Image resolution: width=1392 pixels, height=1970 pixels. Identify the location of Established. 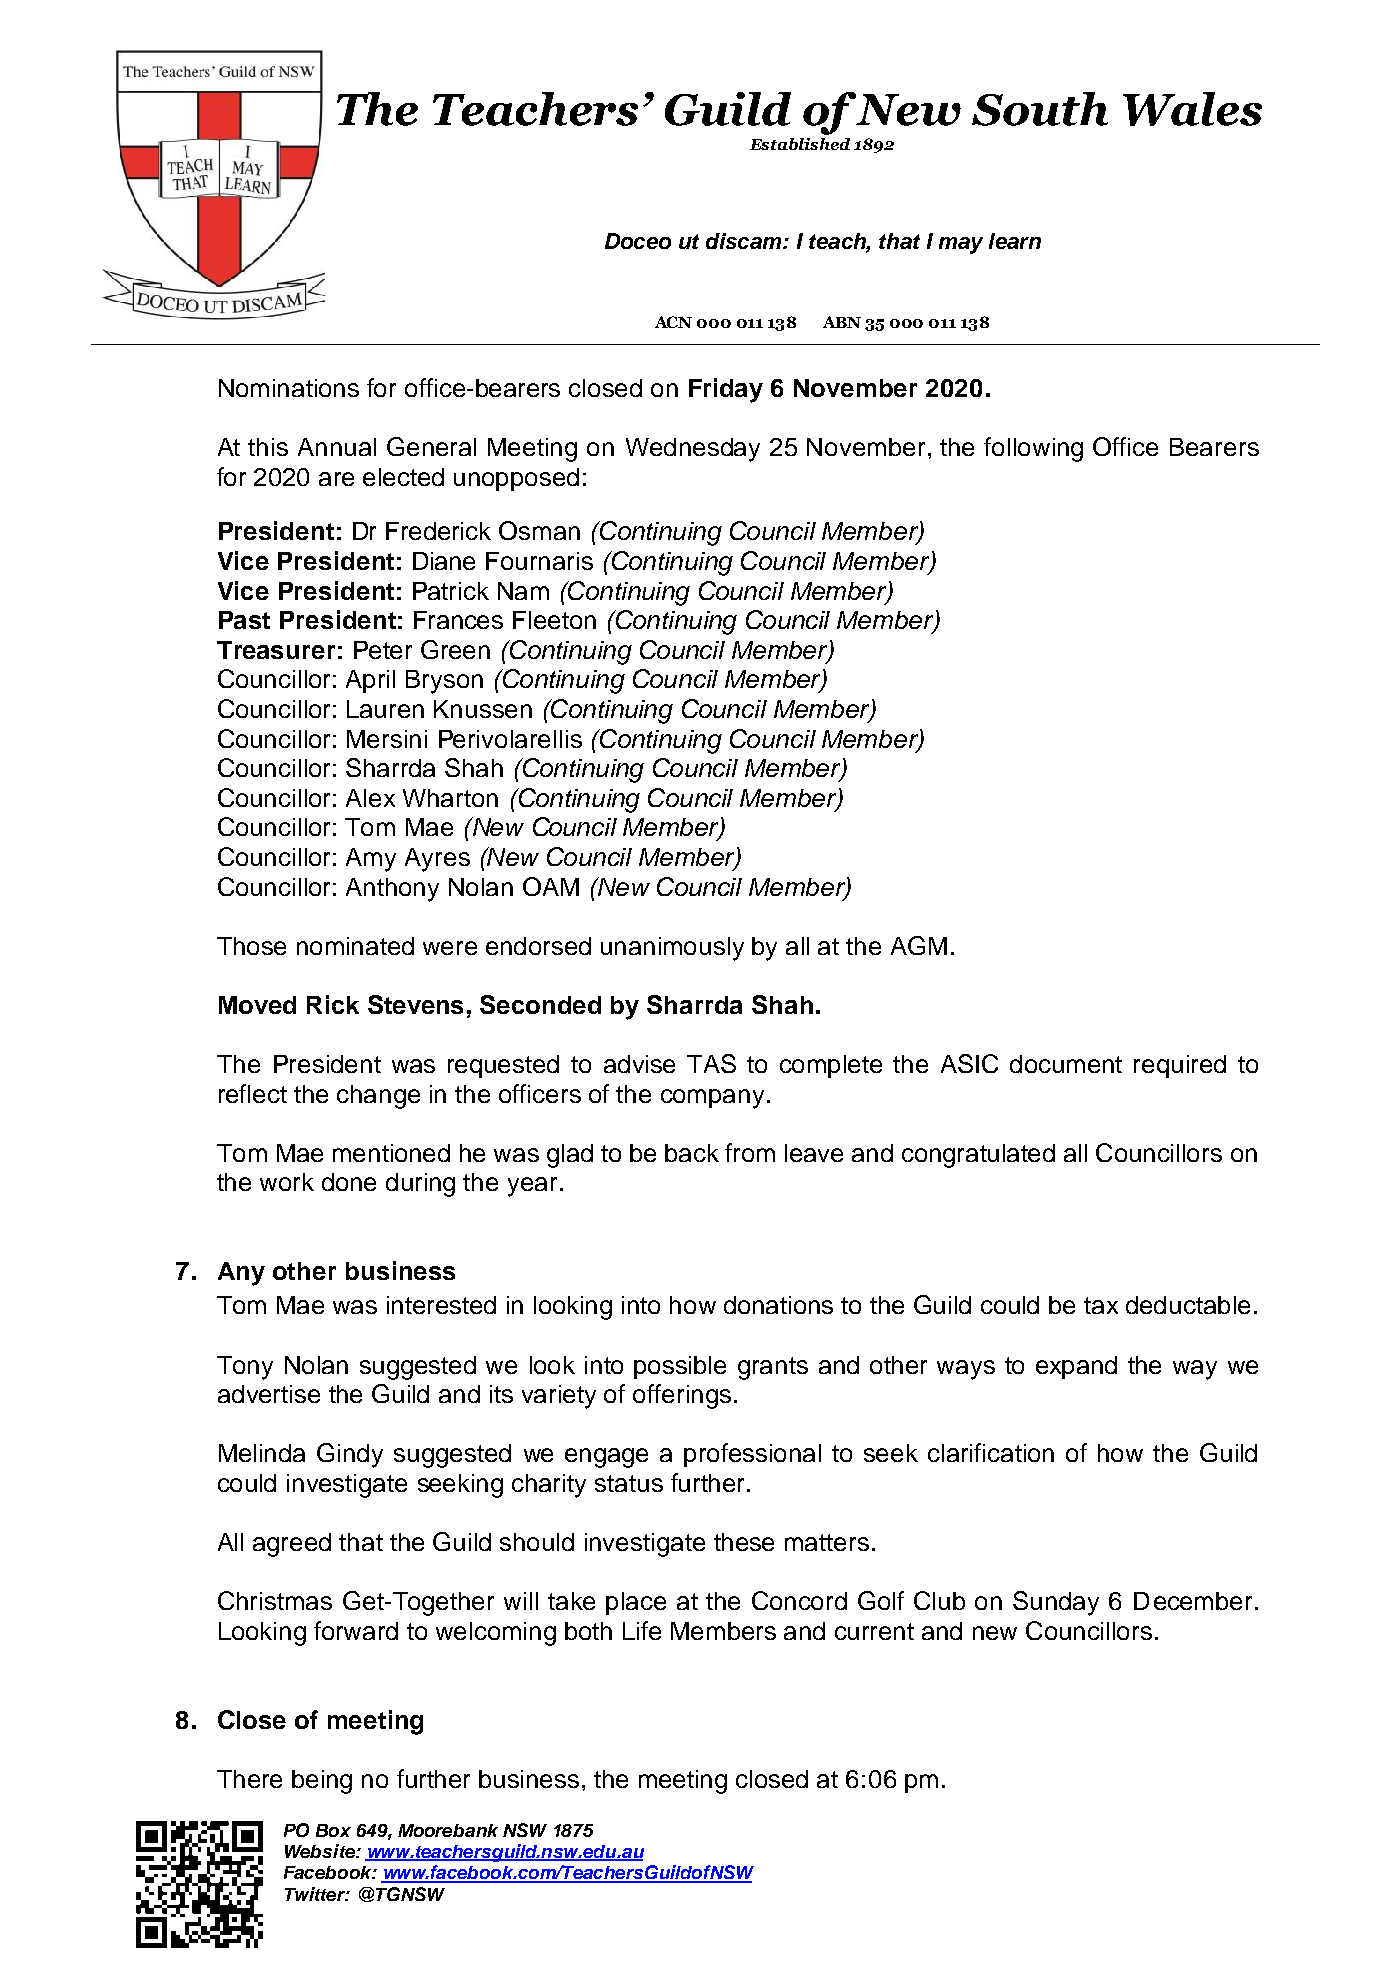
(800, 144).
